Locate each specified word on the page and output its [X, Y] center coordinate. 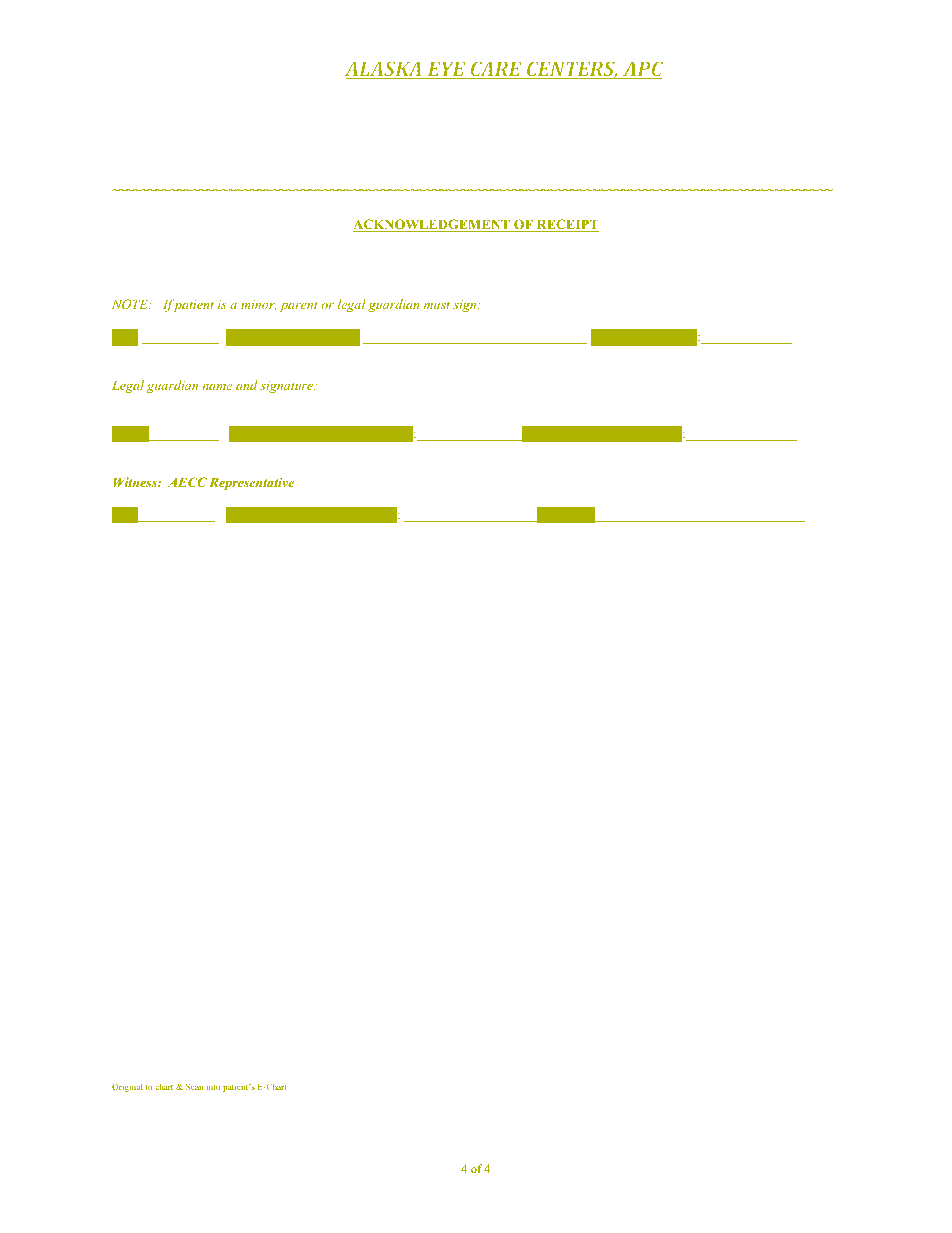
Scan [194, 1086]
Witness [136, 482]
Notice [548, 256]
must [437, 305]
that [211, 256]
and [247, 385]
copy [309, 259]
